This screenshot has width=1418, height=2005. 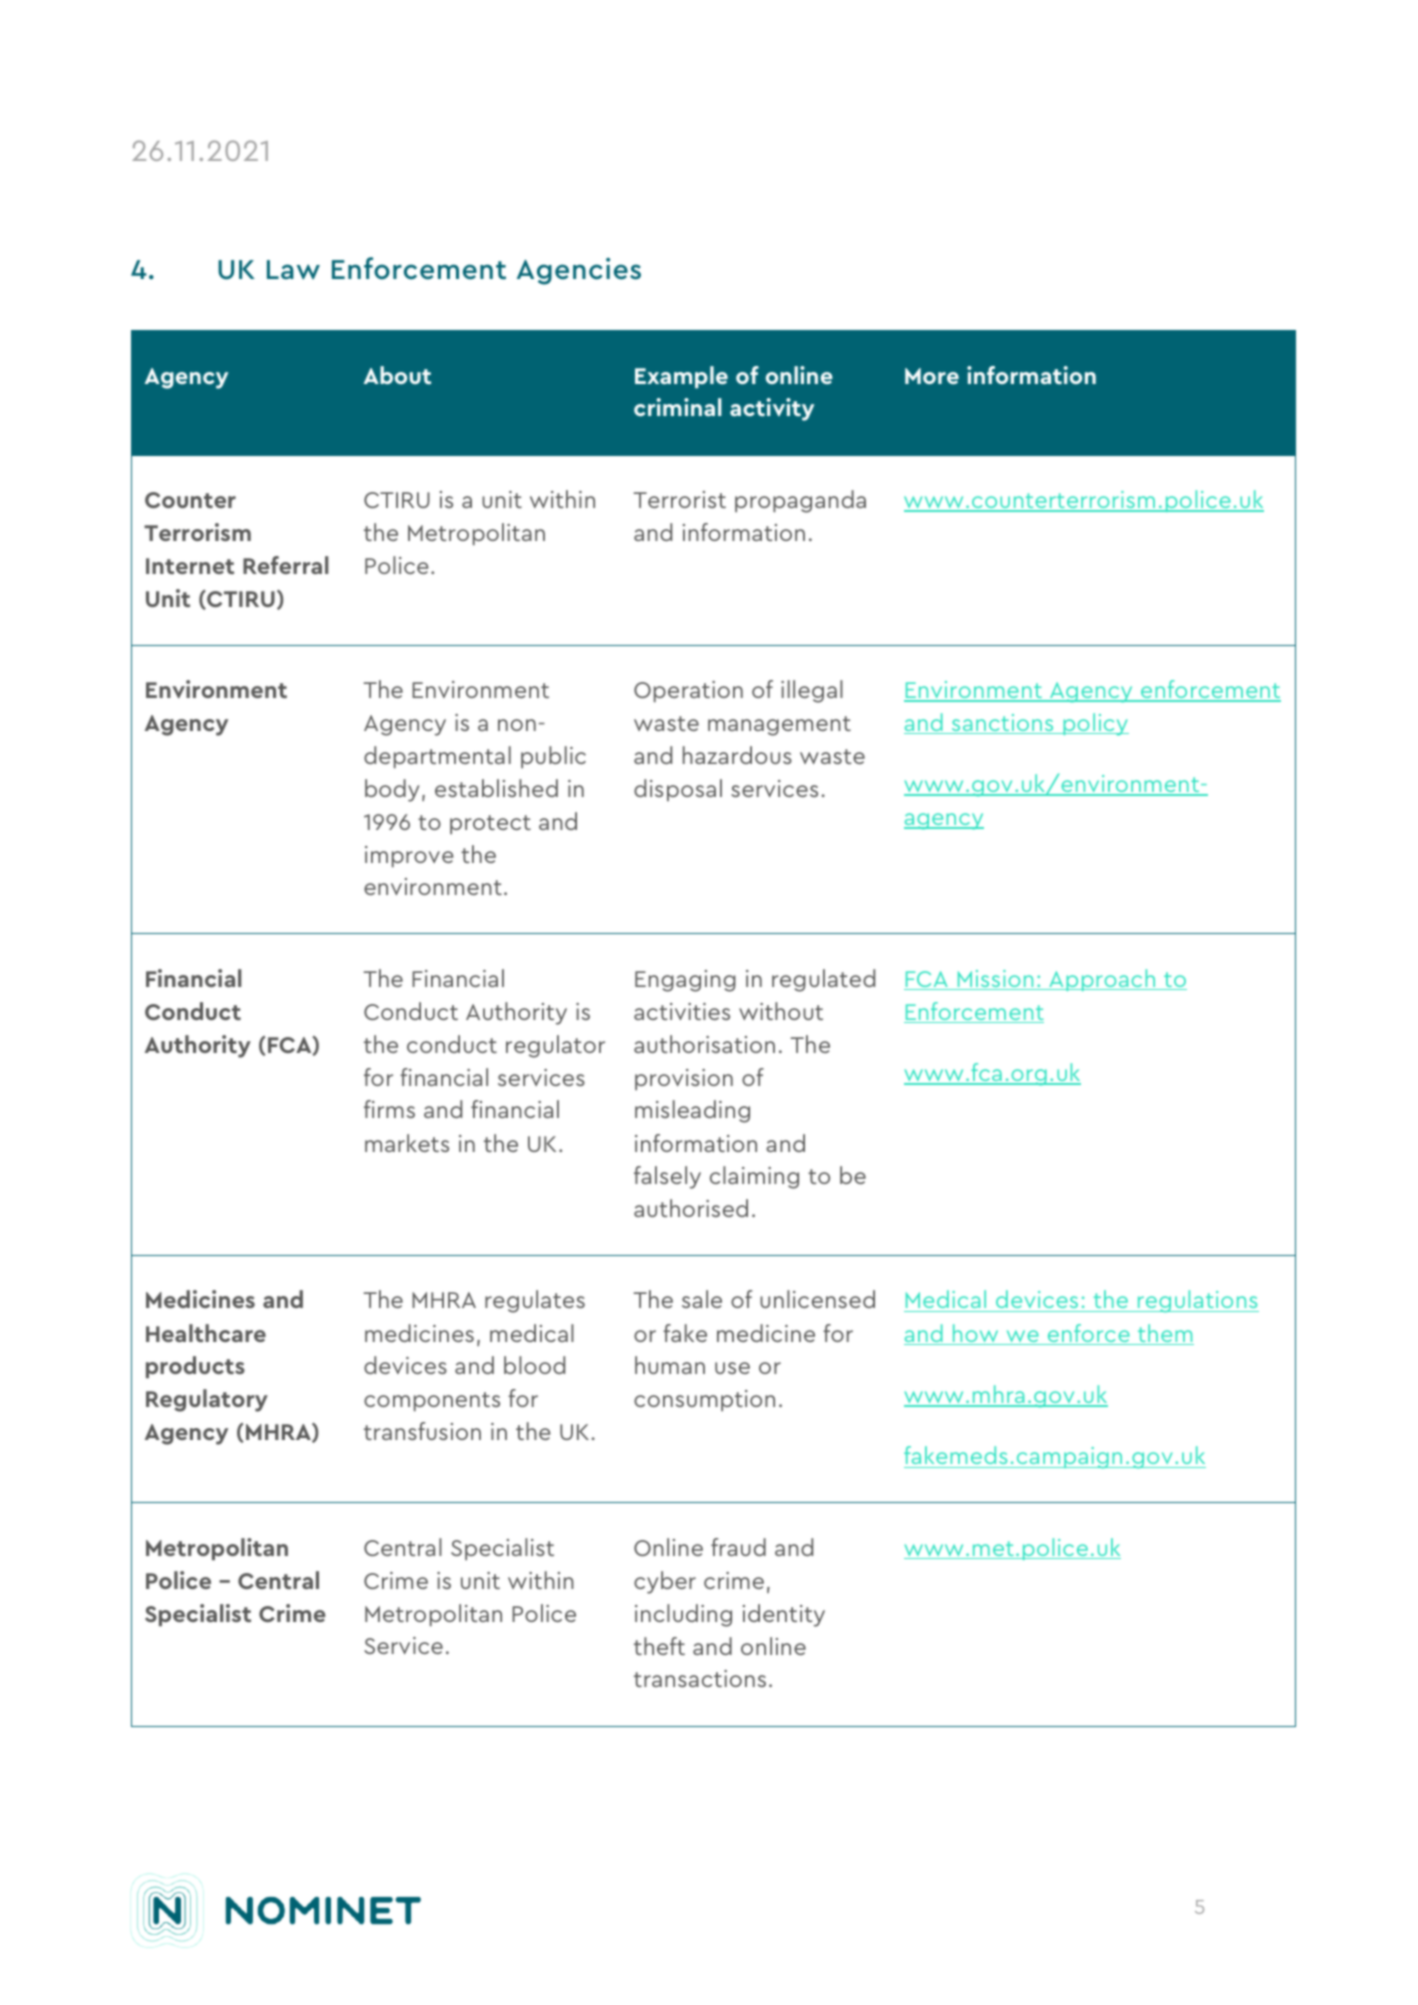 What do you see at coordinates (932, 376) in the screenshot?
I see `More` at bounding box center [932, 376].
